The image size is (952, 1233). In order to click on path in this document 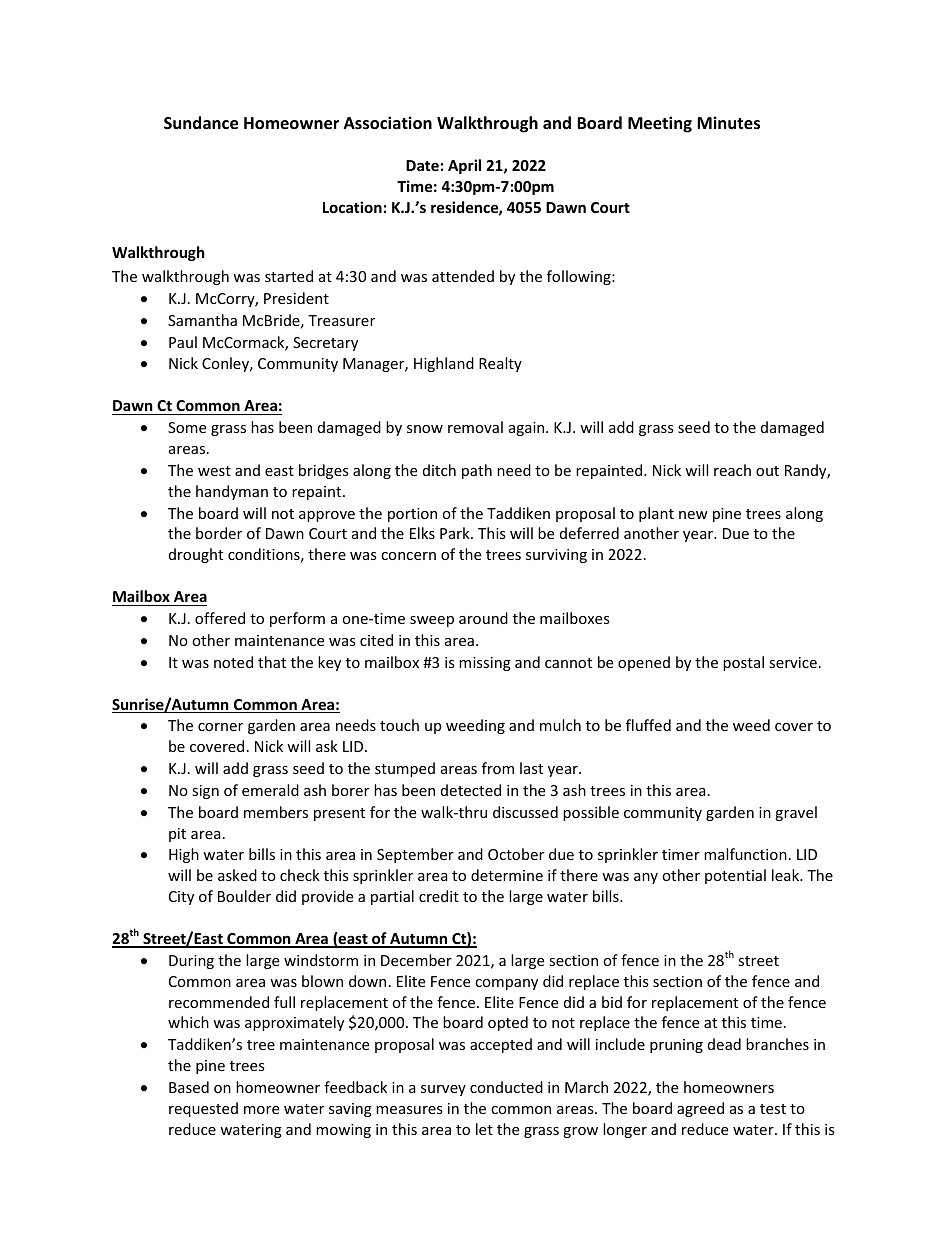, I will do `click(477, 471)`.
